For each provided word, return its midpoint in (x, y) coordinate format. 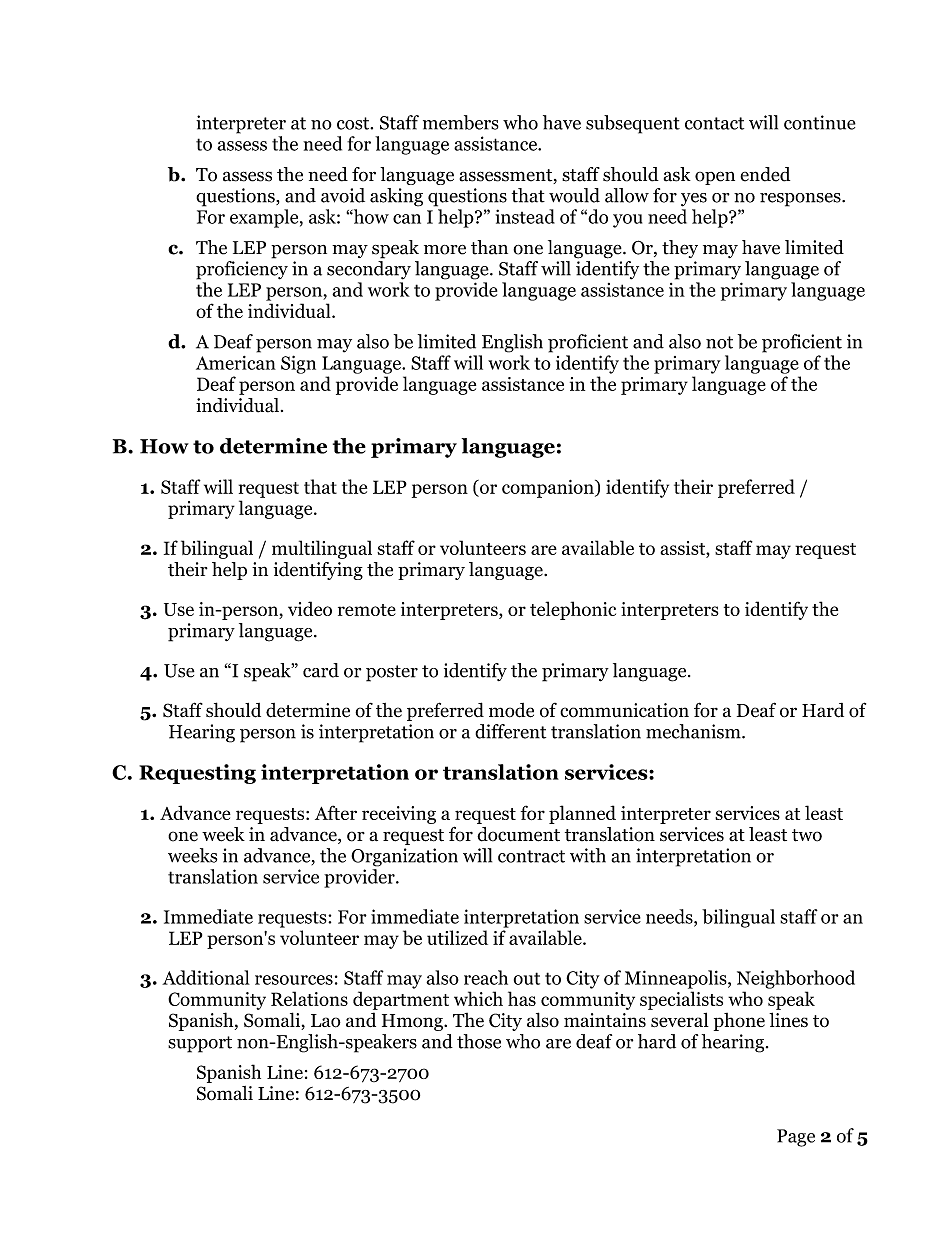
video (310, 608)
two (807, 835)
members (461, 122)
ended (765, 174)
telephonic (573, 610)
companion (549, 489)
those (479, 1041)
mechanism (694, 731)
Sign (298, 364)
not (719, 342)
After (336, 812)
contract (531, 856)
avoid (343, 195)
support (200, 1044)
